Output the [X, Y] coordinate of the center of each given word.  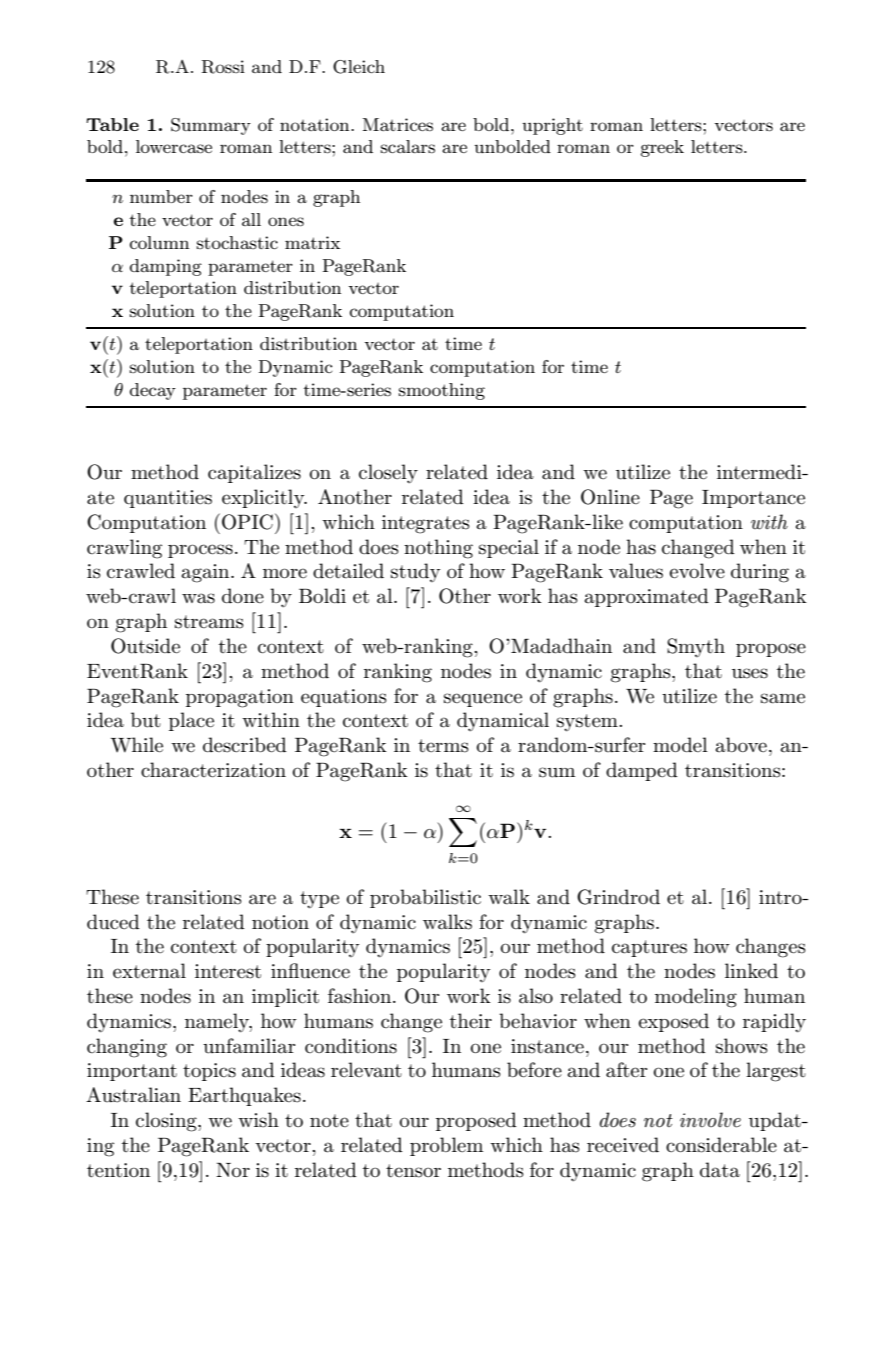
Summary [211, 126]
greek [662, 148]
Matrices [398, 124]
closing [167, 1122]
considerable [721, 1145]
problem [446, 1146]
